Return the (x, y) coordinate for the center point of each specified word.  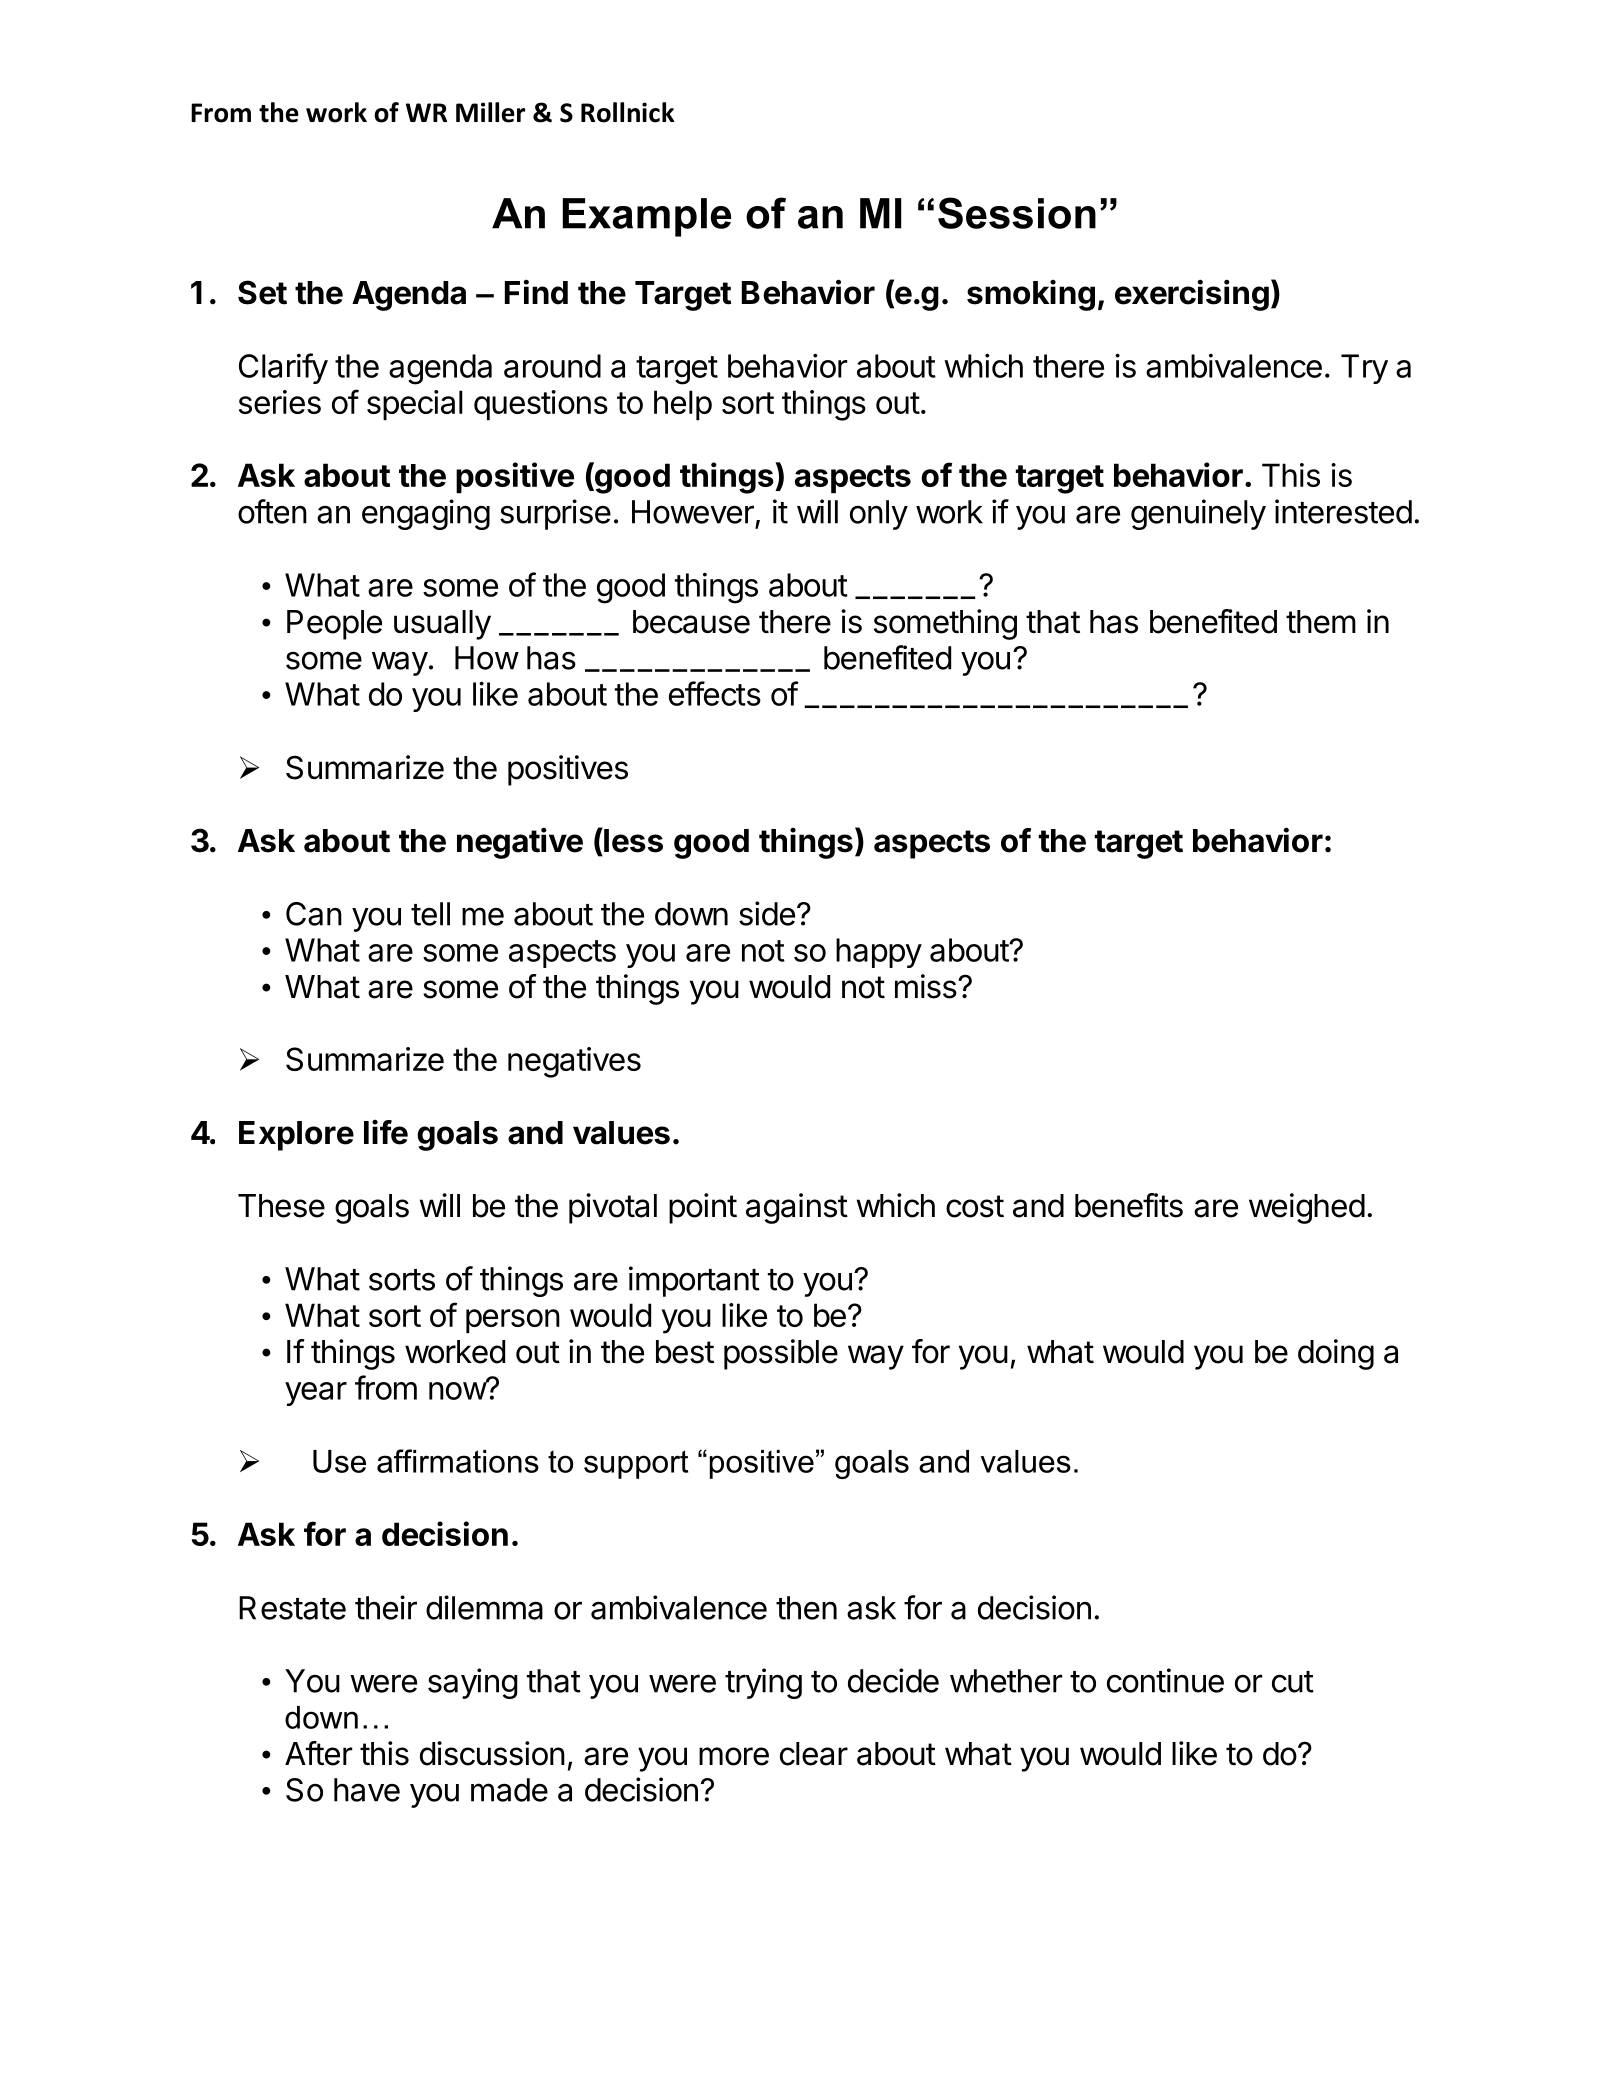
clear (814, 1754)
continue (1165, 1680)
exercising (1192, 295)
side (767, 913)
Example (647, 217)
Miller (490, 112)
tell (430, 914)
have (367, 1790)
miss (926, 986)
